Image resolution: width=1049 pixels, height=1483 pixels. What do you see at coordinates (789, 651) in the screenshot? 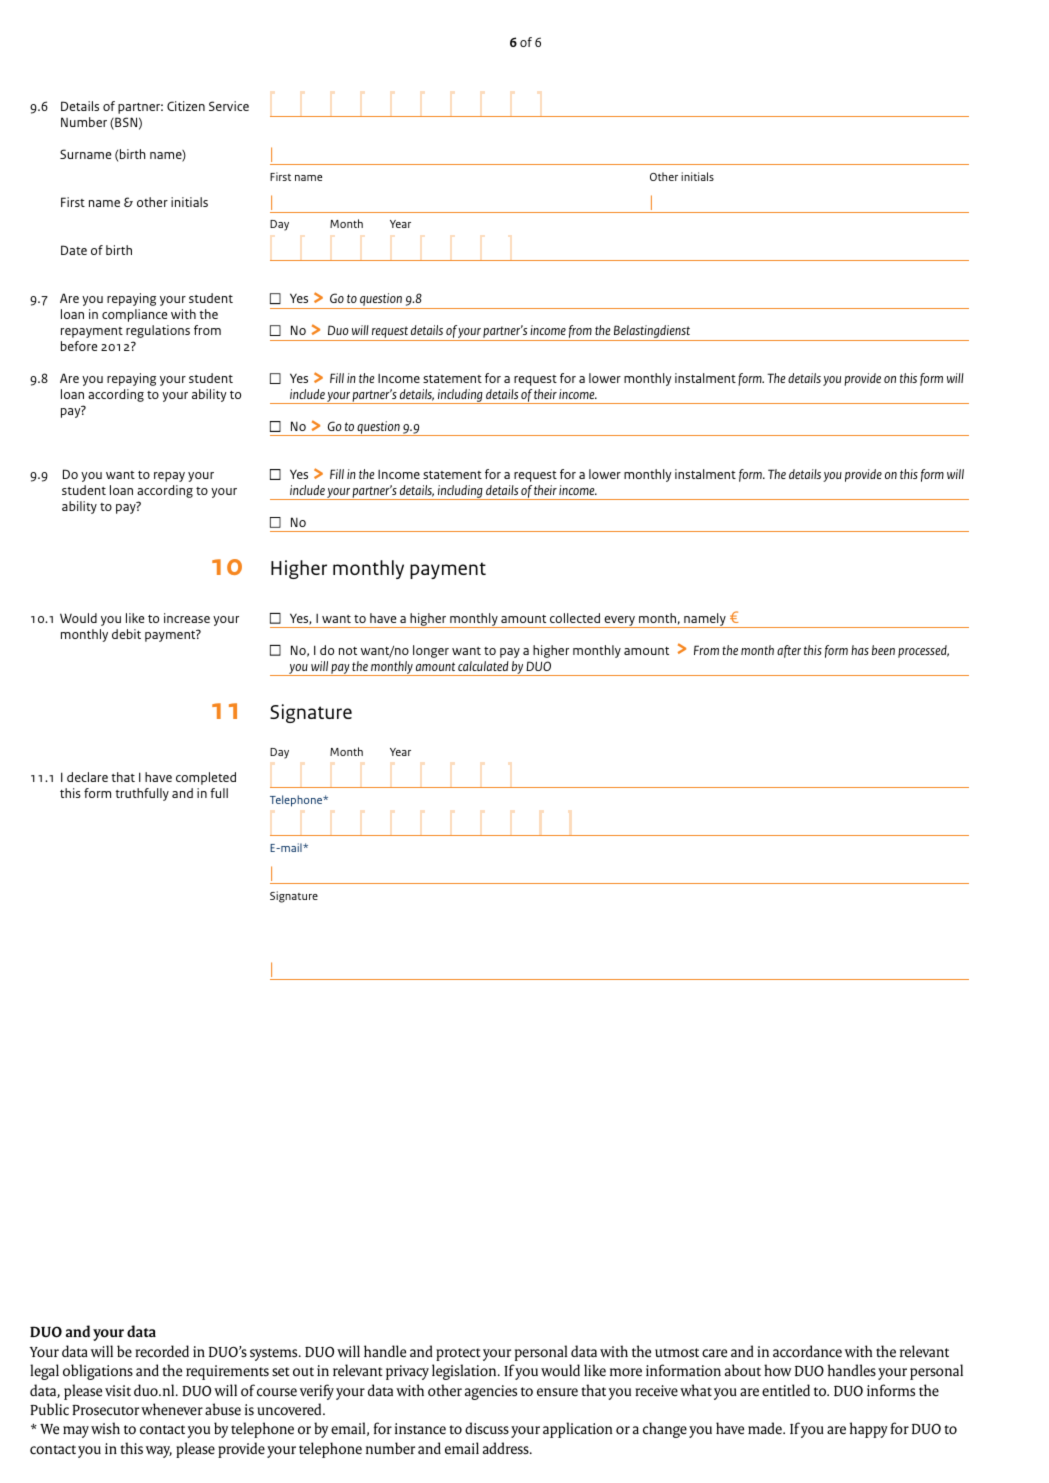
I see `after` at bounding box center [789, 651].
